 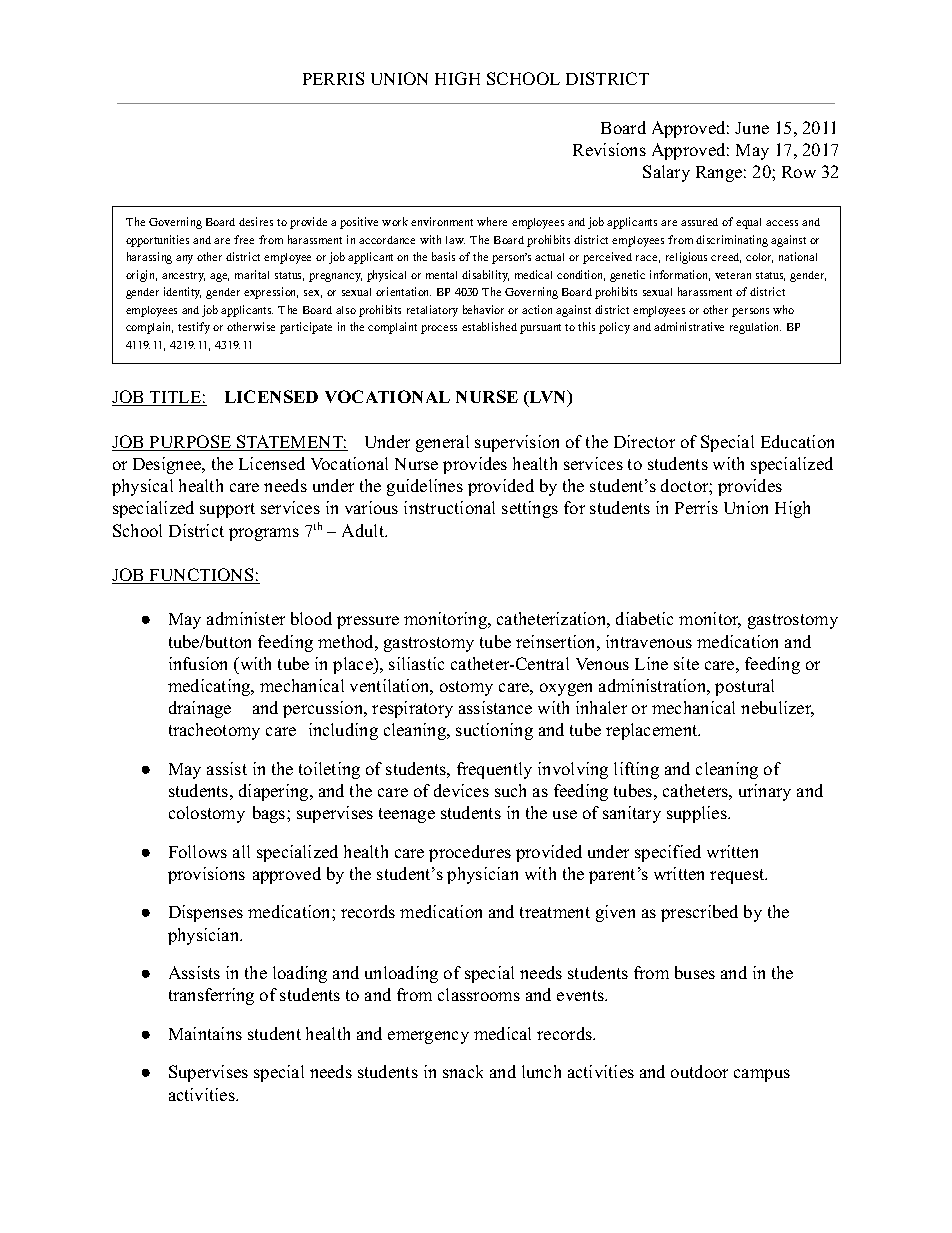 I want to click on pressure, so click(x=368, y=622).
